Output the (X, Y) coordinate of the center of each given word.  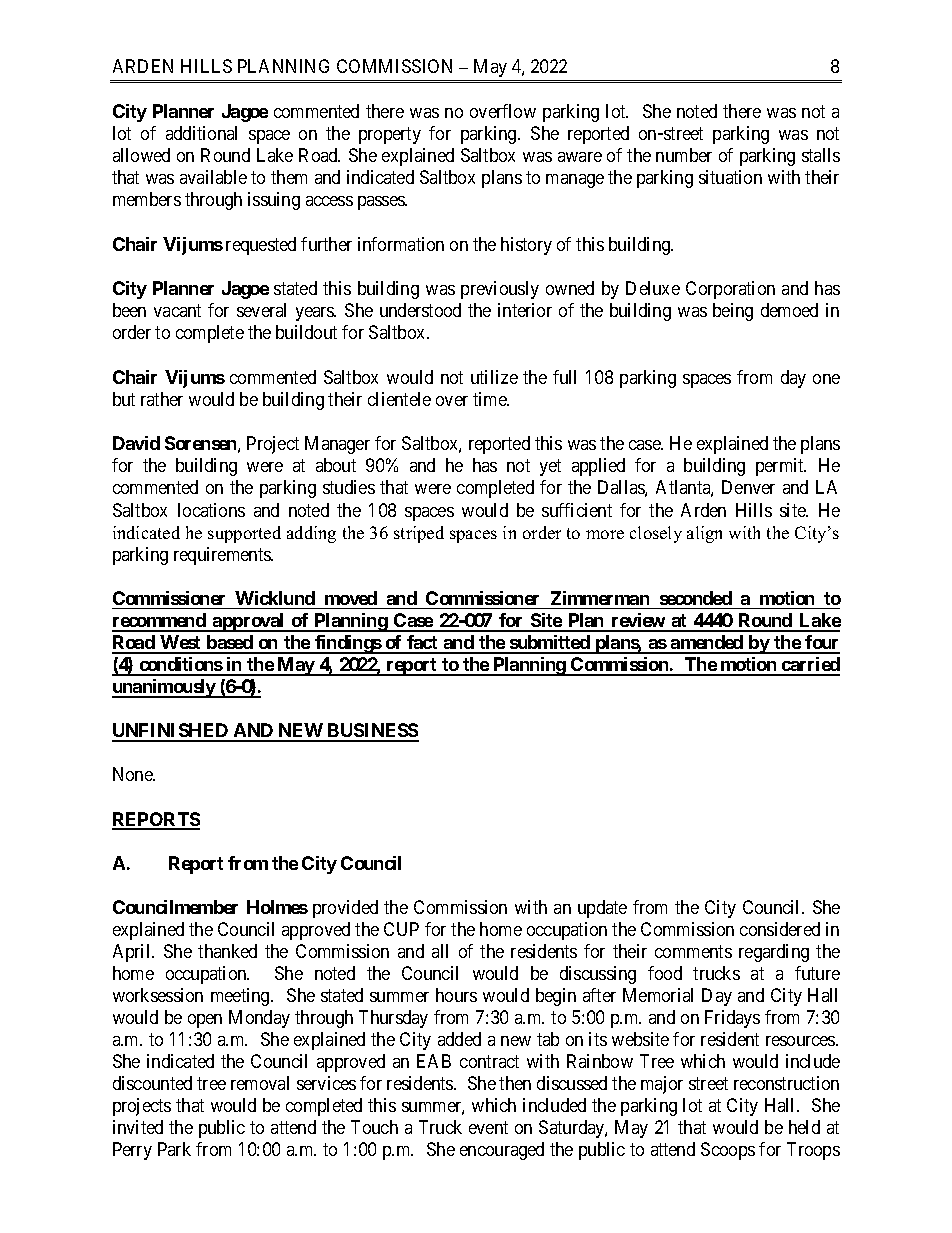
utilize (494, 377)
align (704, 534)
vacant (177, 311)
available (213, 177)
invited (138, 1127)
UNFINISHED (171, 732)
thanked (227, 951)
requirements (223, 556)
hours (456, 995)
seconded (696, 598)
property (390, 135)
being (733, 312)
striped (419, 534)
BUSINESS (372, 732)
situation (730, 177)
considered (780, 929)
